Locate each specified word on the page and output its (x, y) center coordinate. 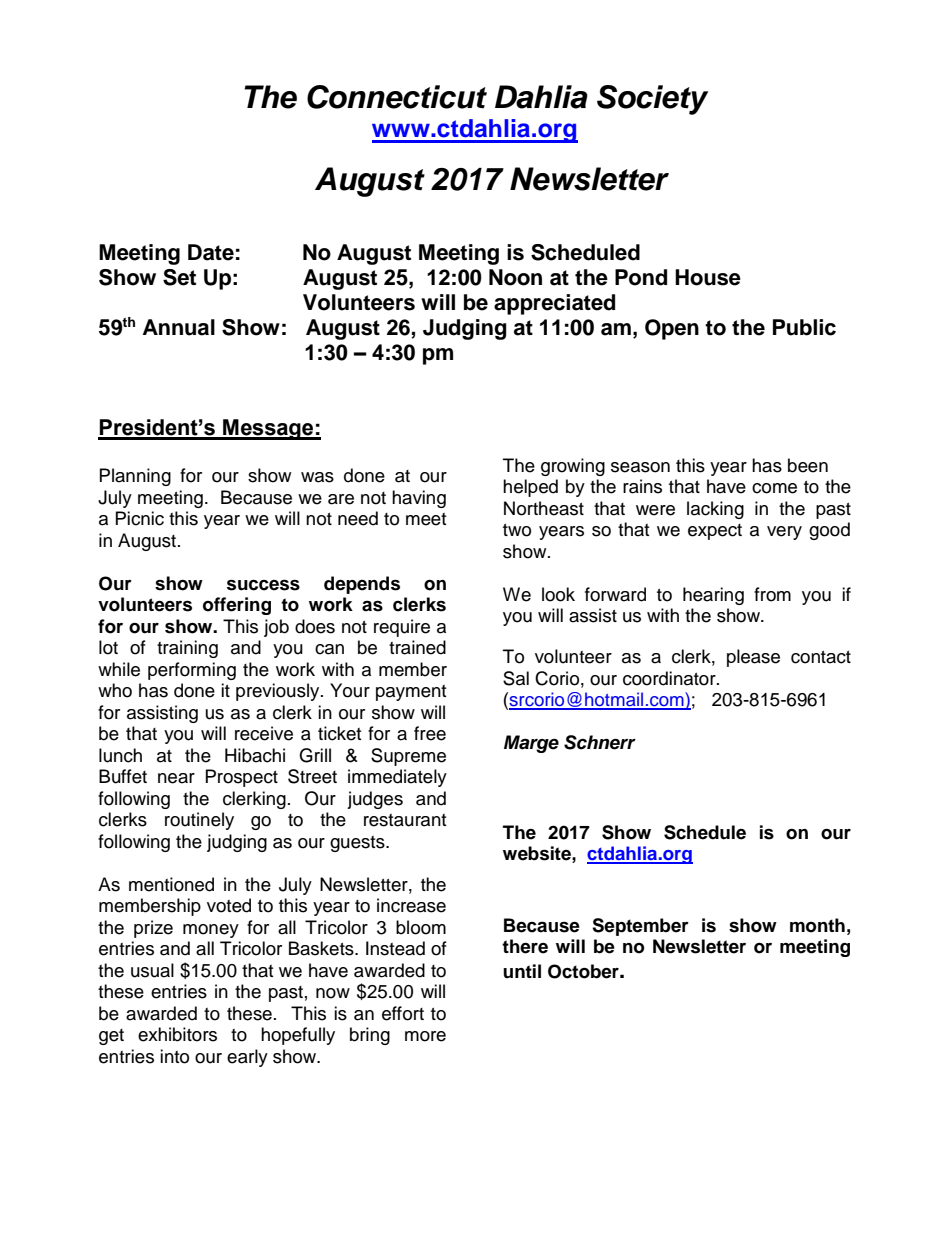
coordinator (670, 678)
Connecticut (397, 97)
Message (268, 429)
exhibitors (177, 1034)
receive (264, 733)
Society (652, 100)
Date (211, 252)
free (430, 733)
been (808, 465)
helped (530, 488)
